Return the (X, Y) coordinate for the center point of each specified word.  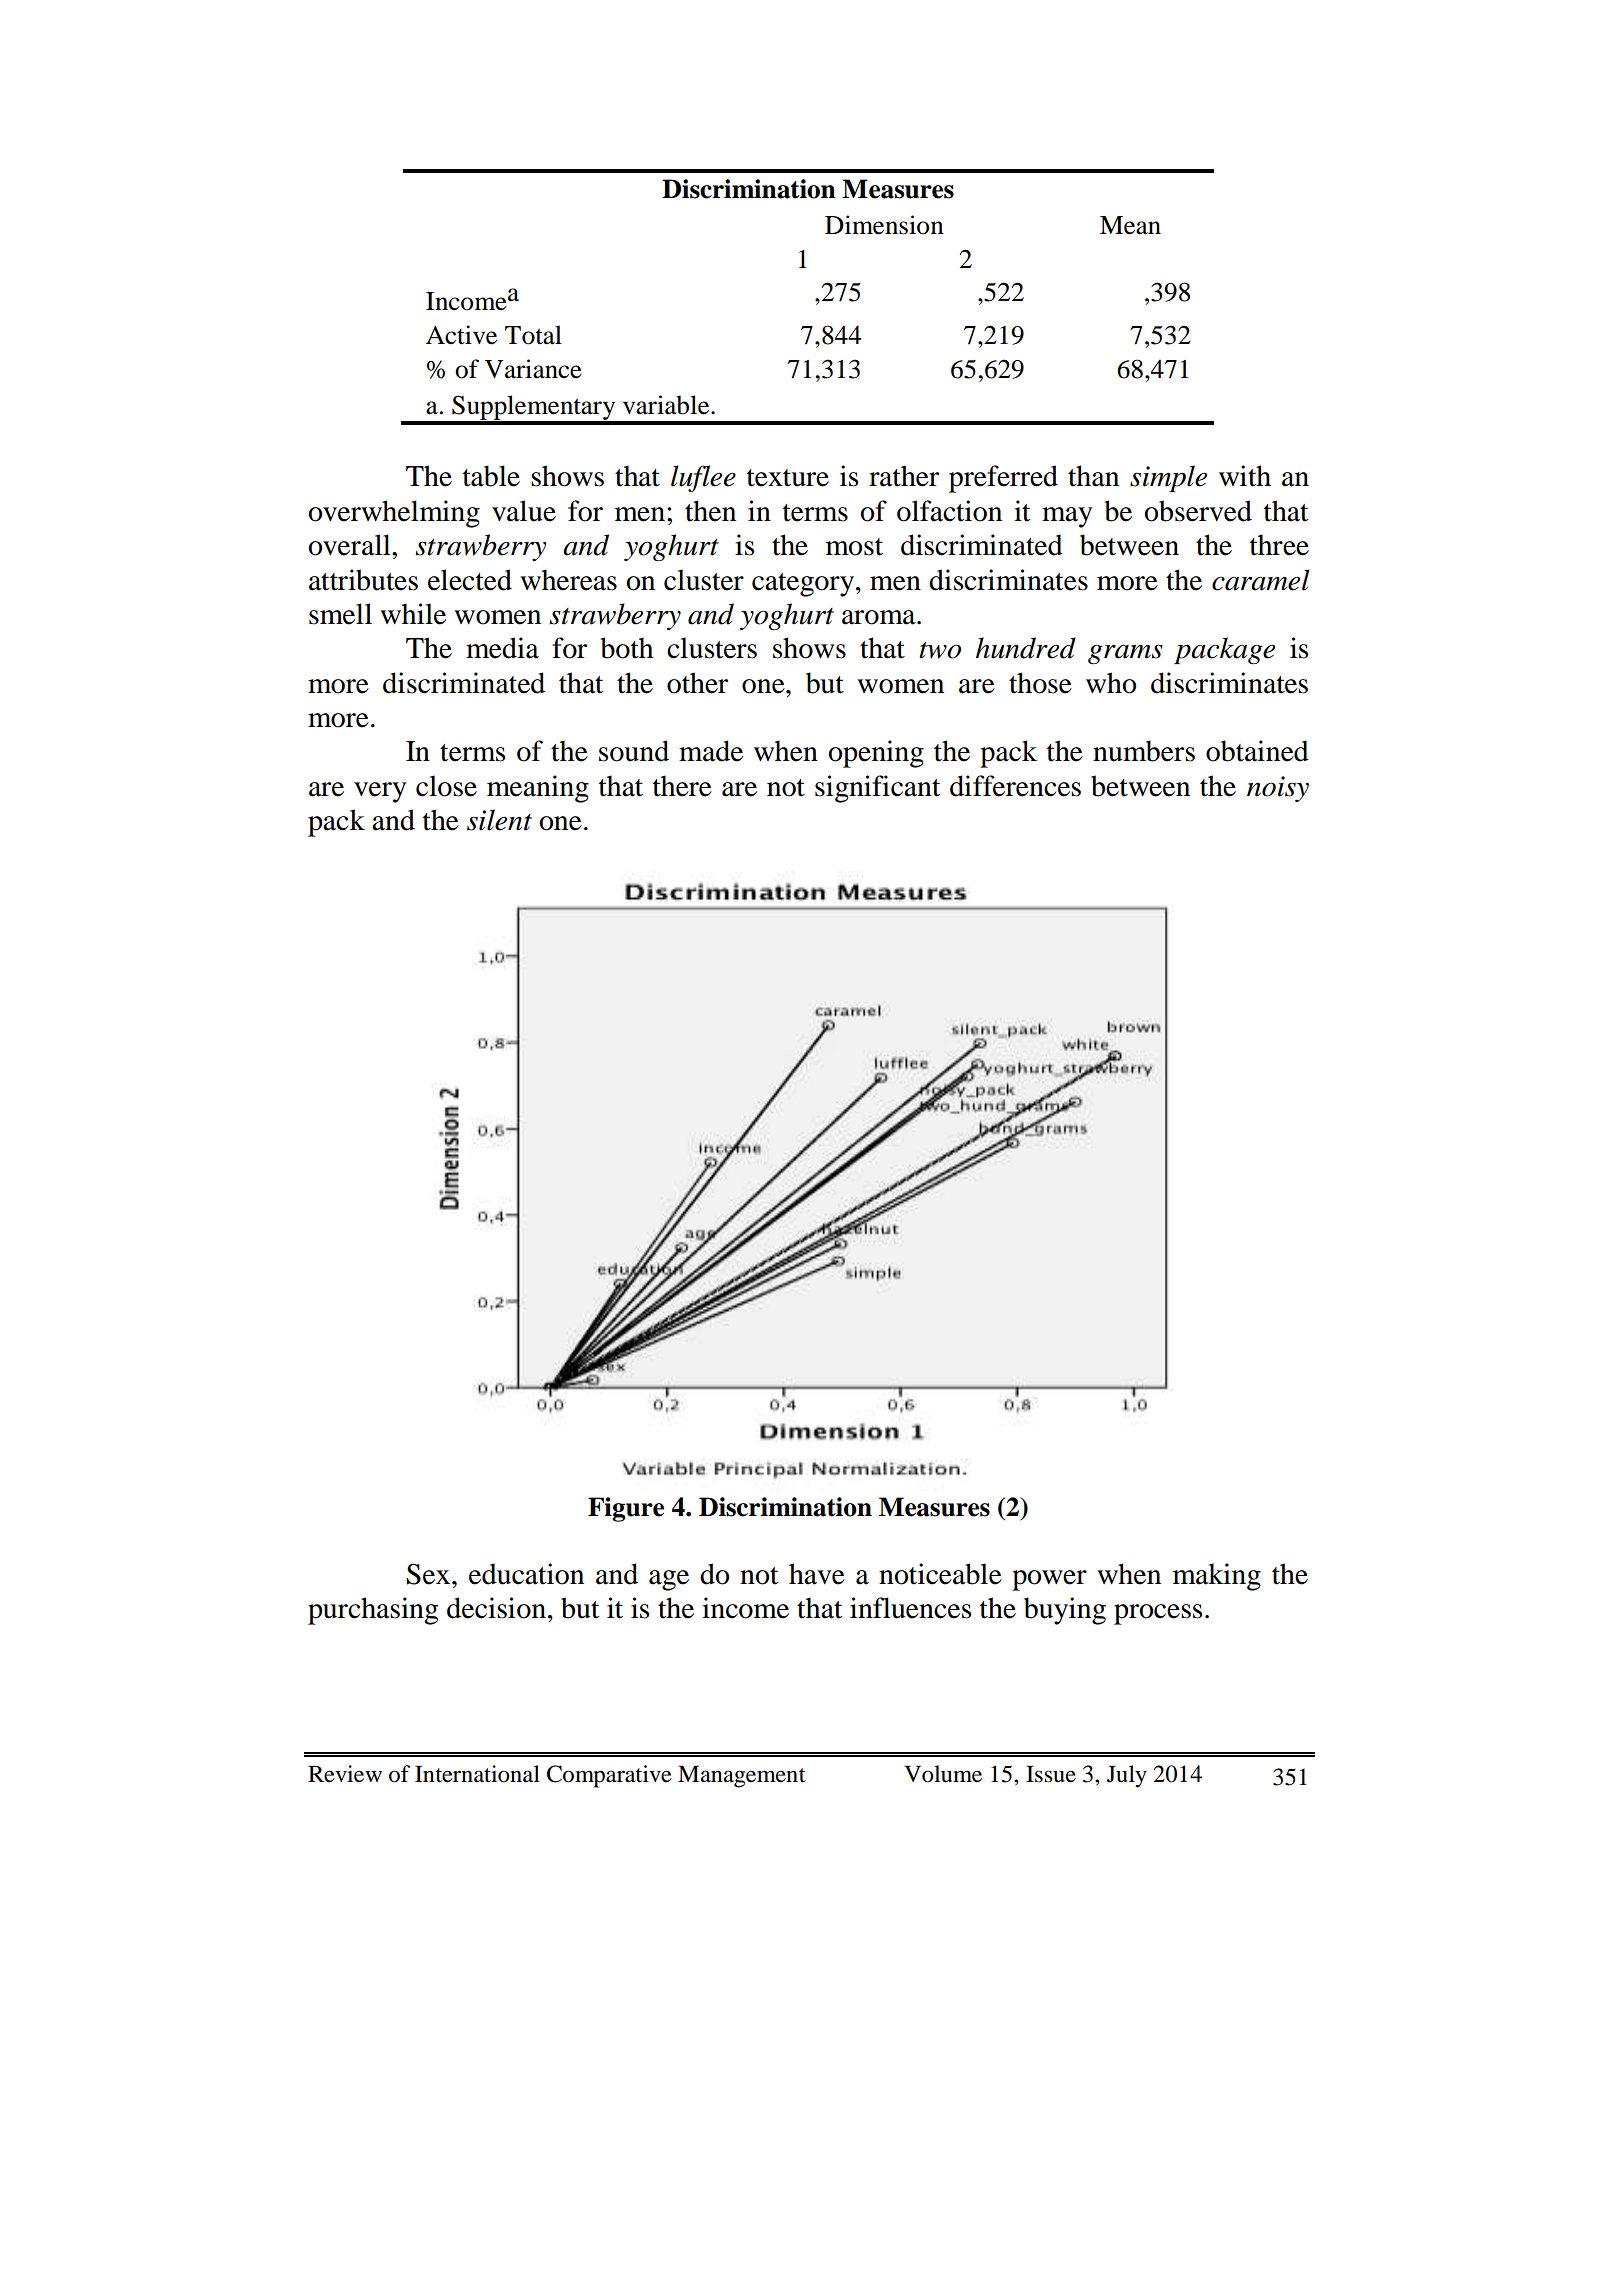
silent (499, 820)
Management (742, 1776)
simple (1168, 478)
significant (877, 789)
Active (461, 335)
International (477, 1774)
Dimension (884, 225)
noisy (1278, 789)
